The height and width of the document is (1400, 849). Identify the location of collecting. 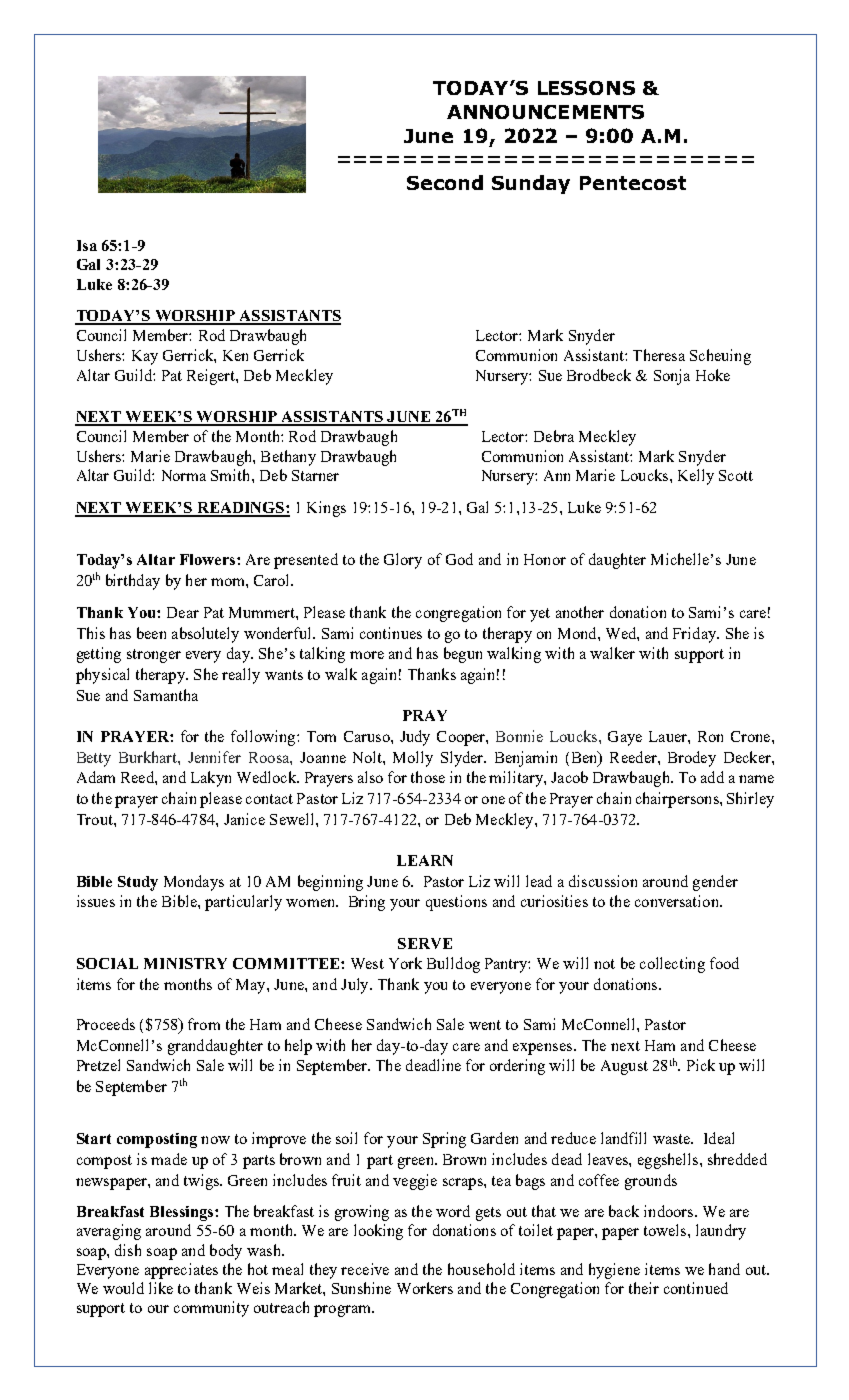
(672, 965).
